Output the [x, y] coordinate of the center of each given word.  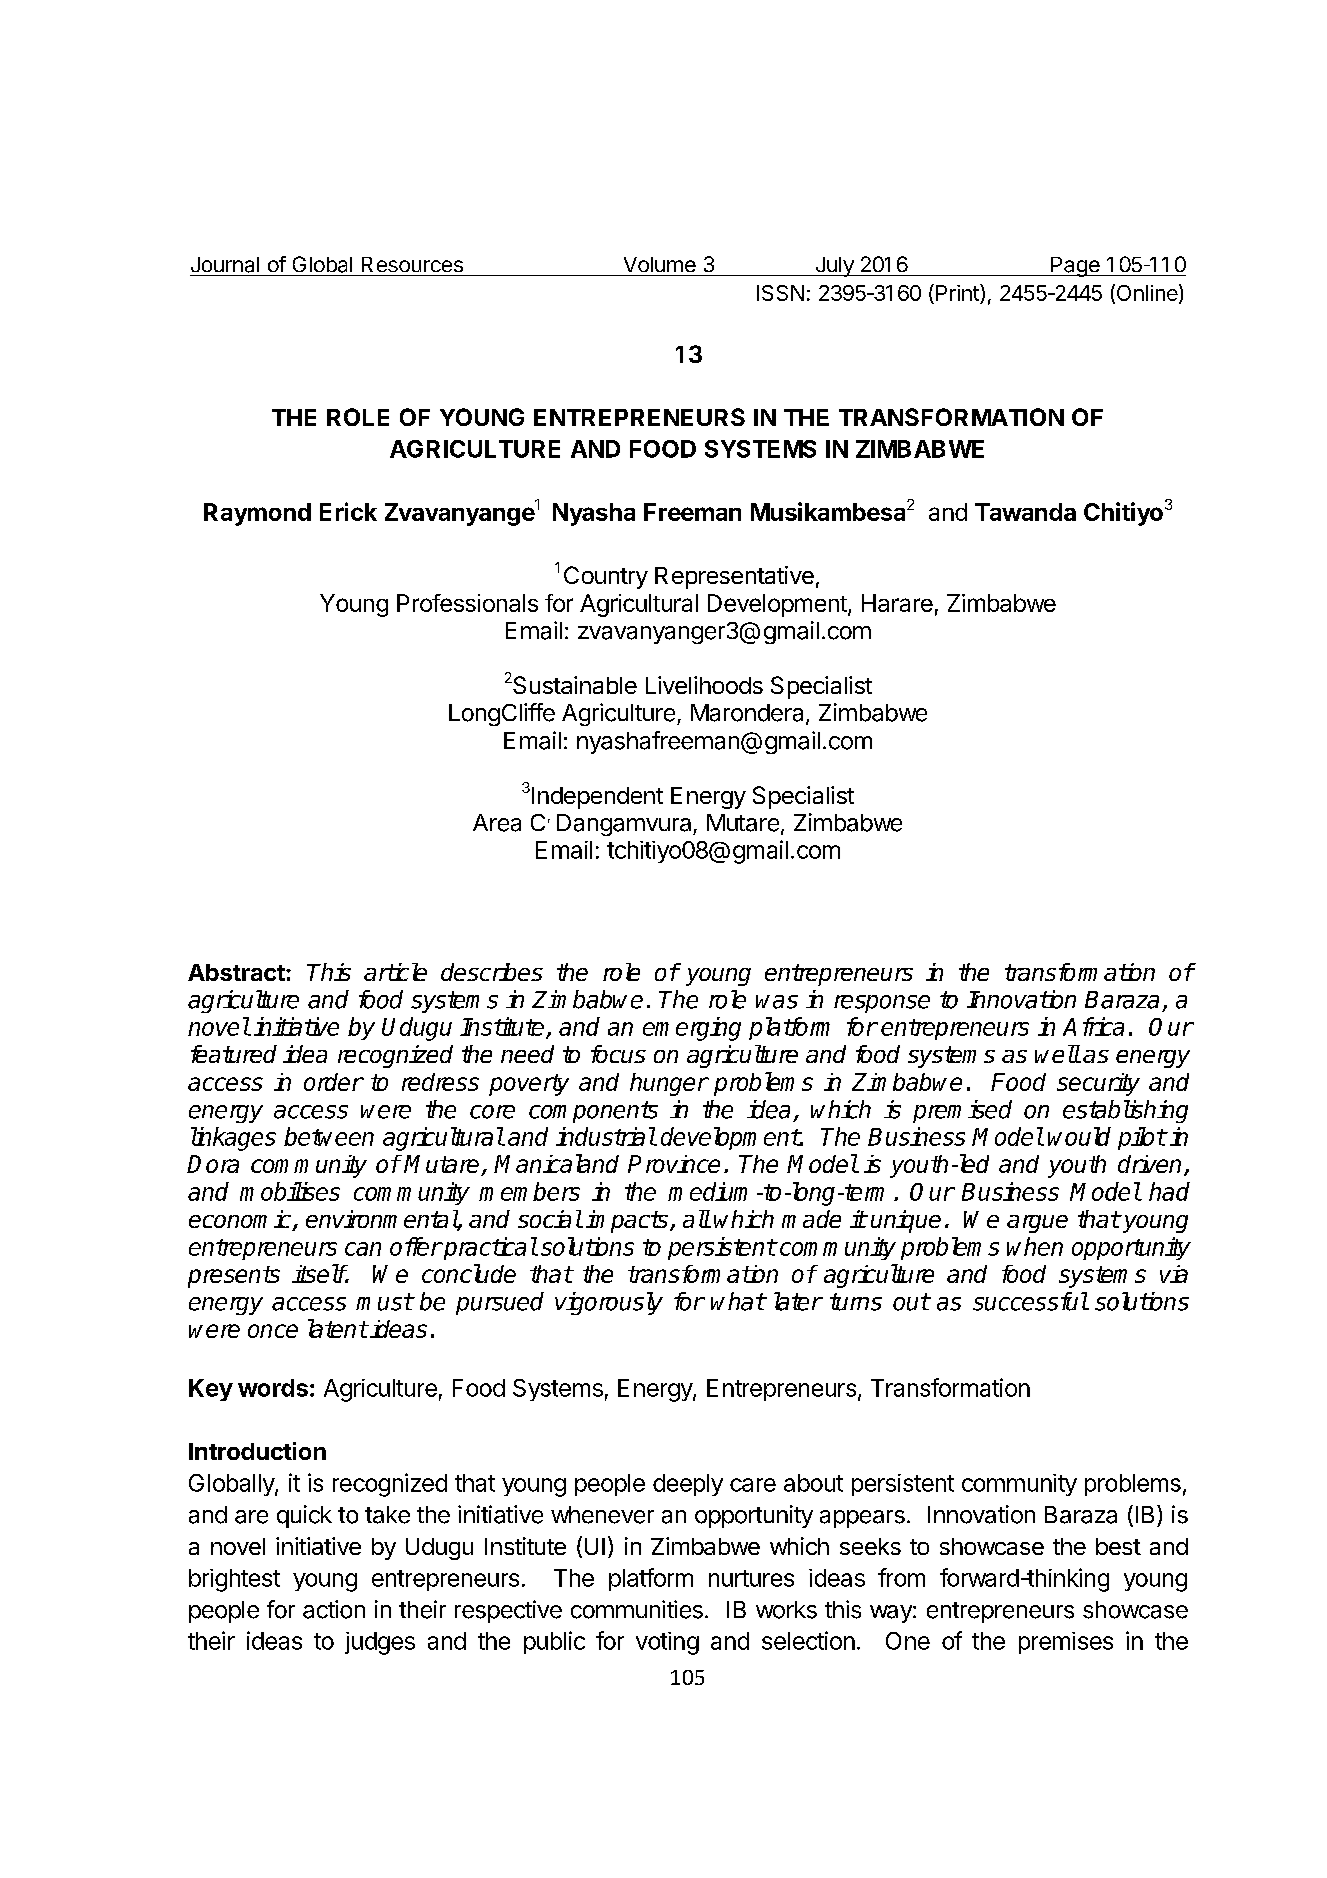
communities [637, 1609]
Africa [1093, 1026]
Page [1075, 267]
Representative [734, 577]
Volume [660, 264]
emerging [692, 1029]
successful [1030, 1301]
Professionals [467, 603]
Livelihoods [704, 685]
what [738, 1301]
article [395, 972]
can [363, 1249]
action [334, 1609]
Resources [412, 264]
